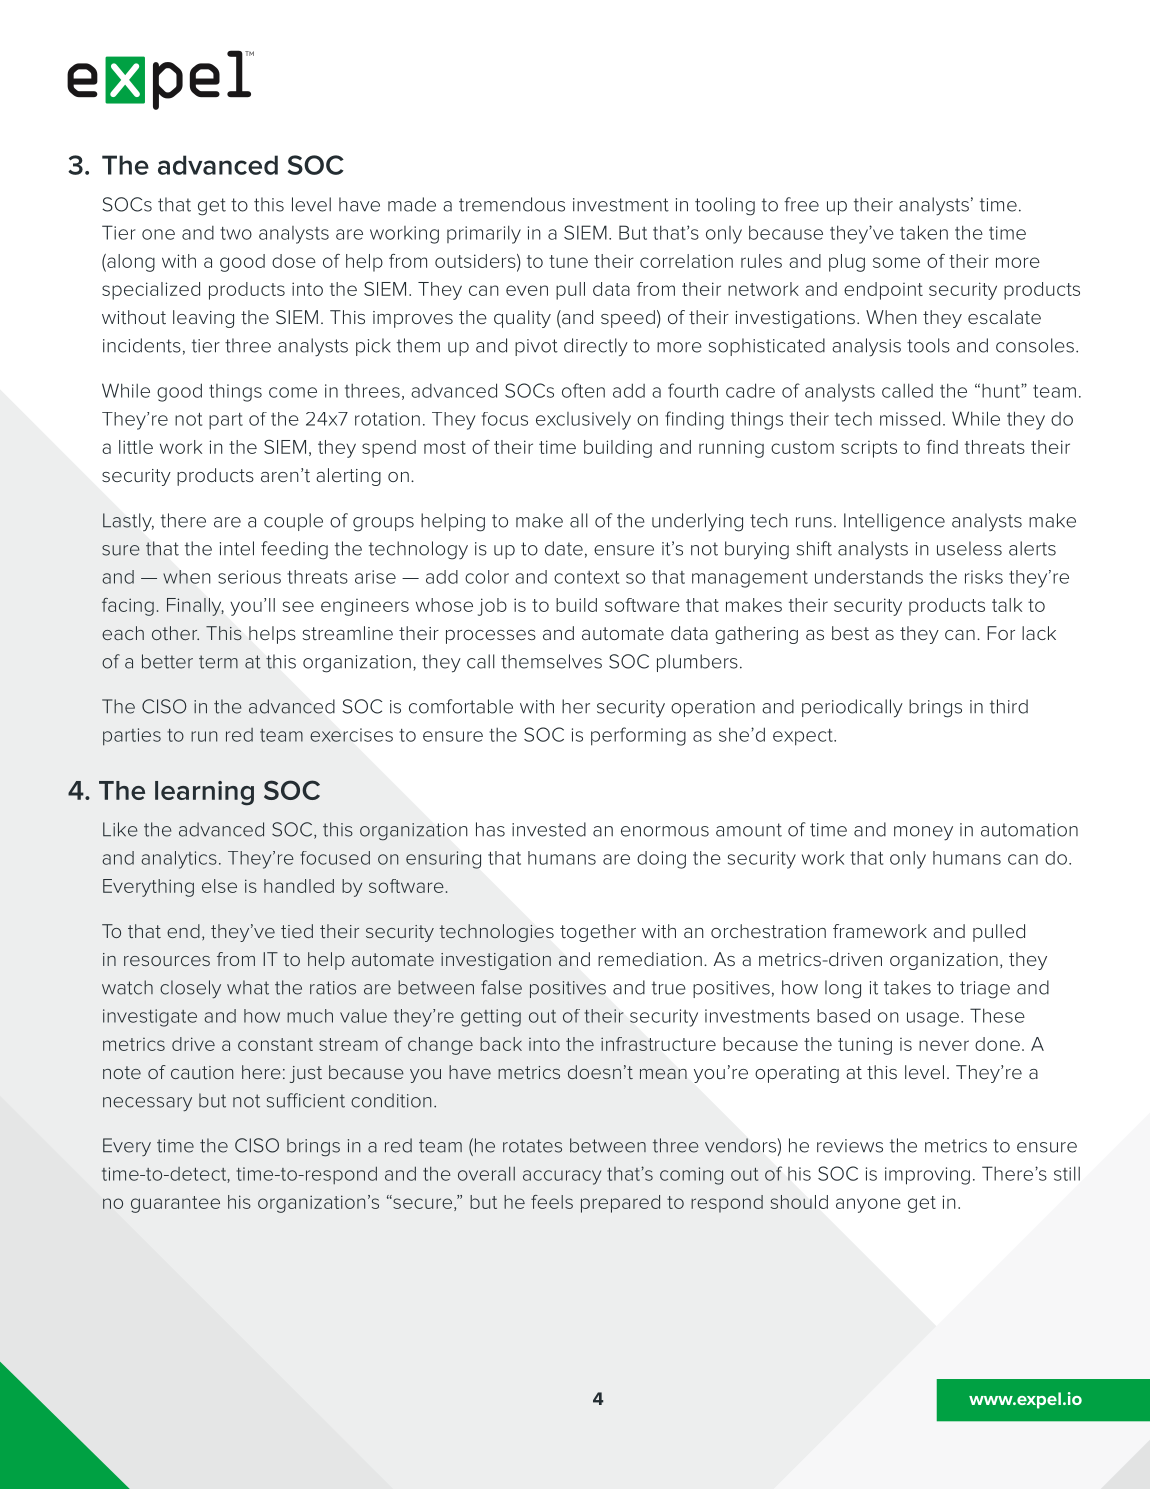 The image size is (1150, 1489). I want to click on useless, so click(969, 548).
